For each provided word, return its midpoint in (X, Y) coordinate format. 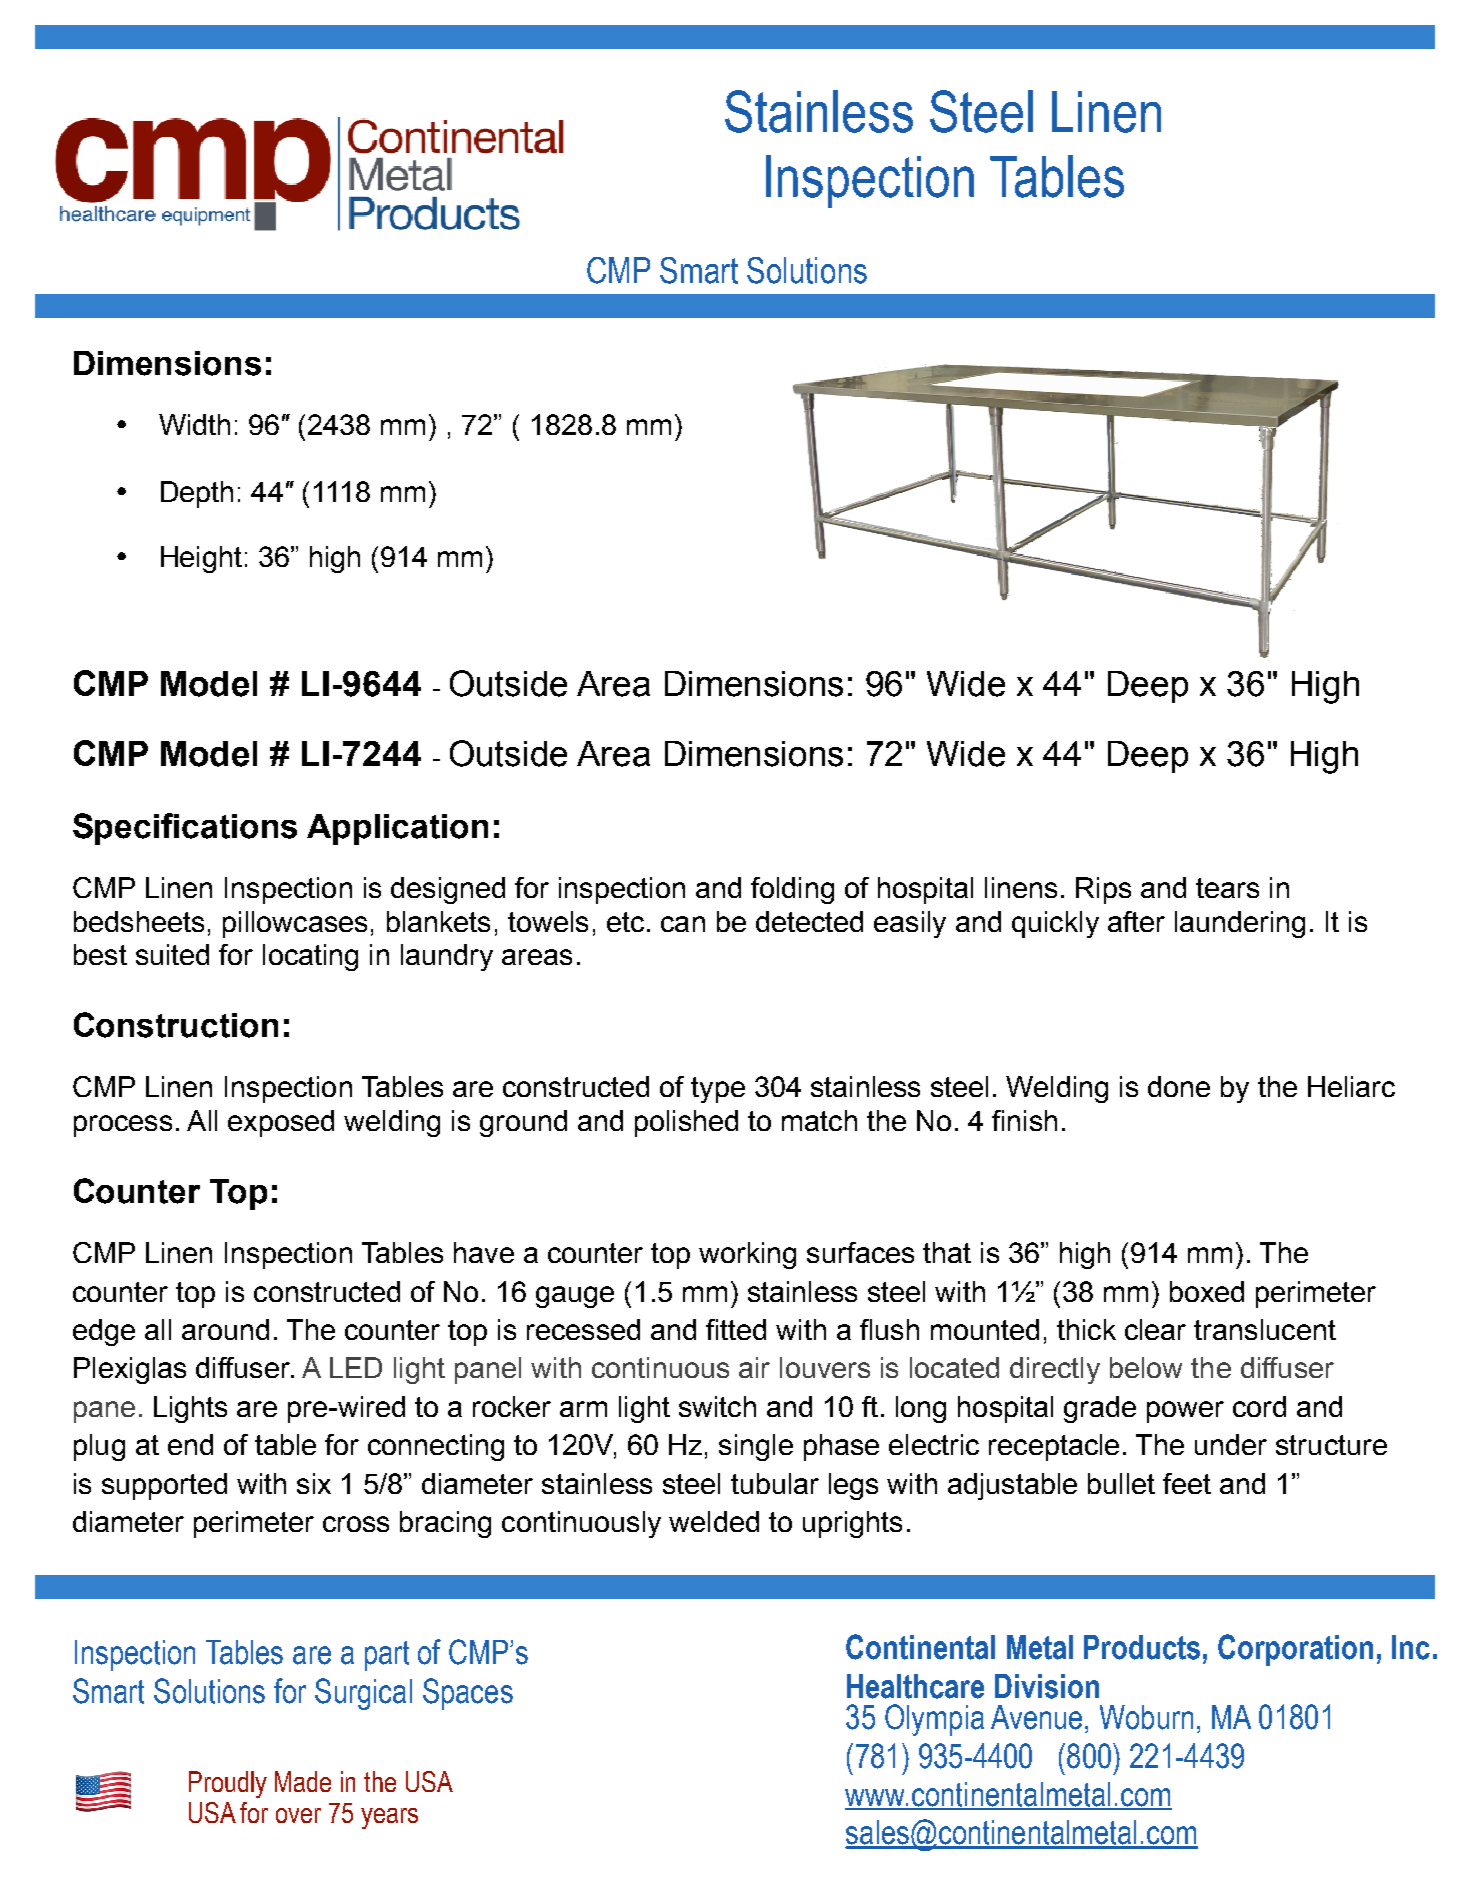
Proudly (228, 1784)
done (1179, 1086)
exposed (281, 1123)
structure (1331, 1445)
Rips (1103, 890)
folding (792, 890)
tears (1227, 888)
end (190, 1444)
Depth (197, 494)
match (819, 1120)
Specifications (185, 829)
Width (194, 424)
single (756, 1447)
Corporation (1295, 1650)
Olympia (934, 1720)
